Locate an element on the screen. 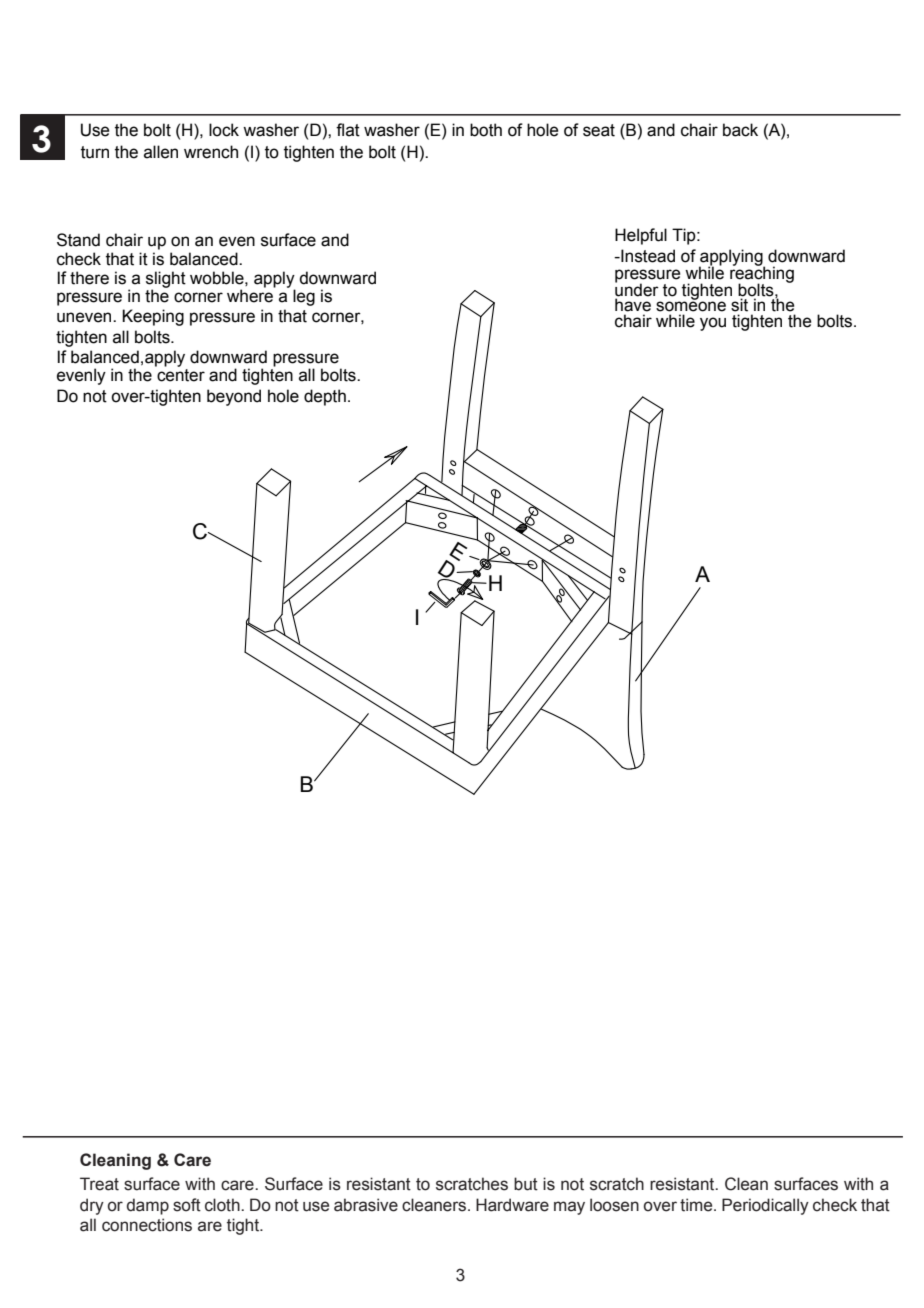 The height and width of the screenshot is (1308, 924). but is located at coordinates (526, 1184).
